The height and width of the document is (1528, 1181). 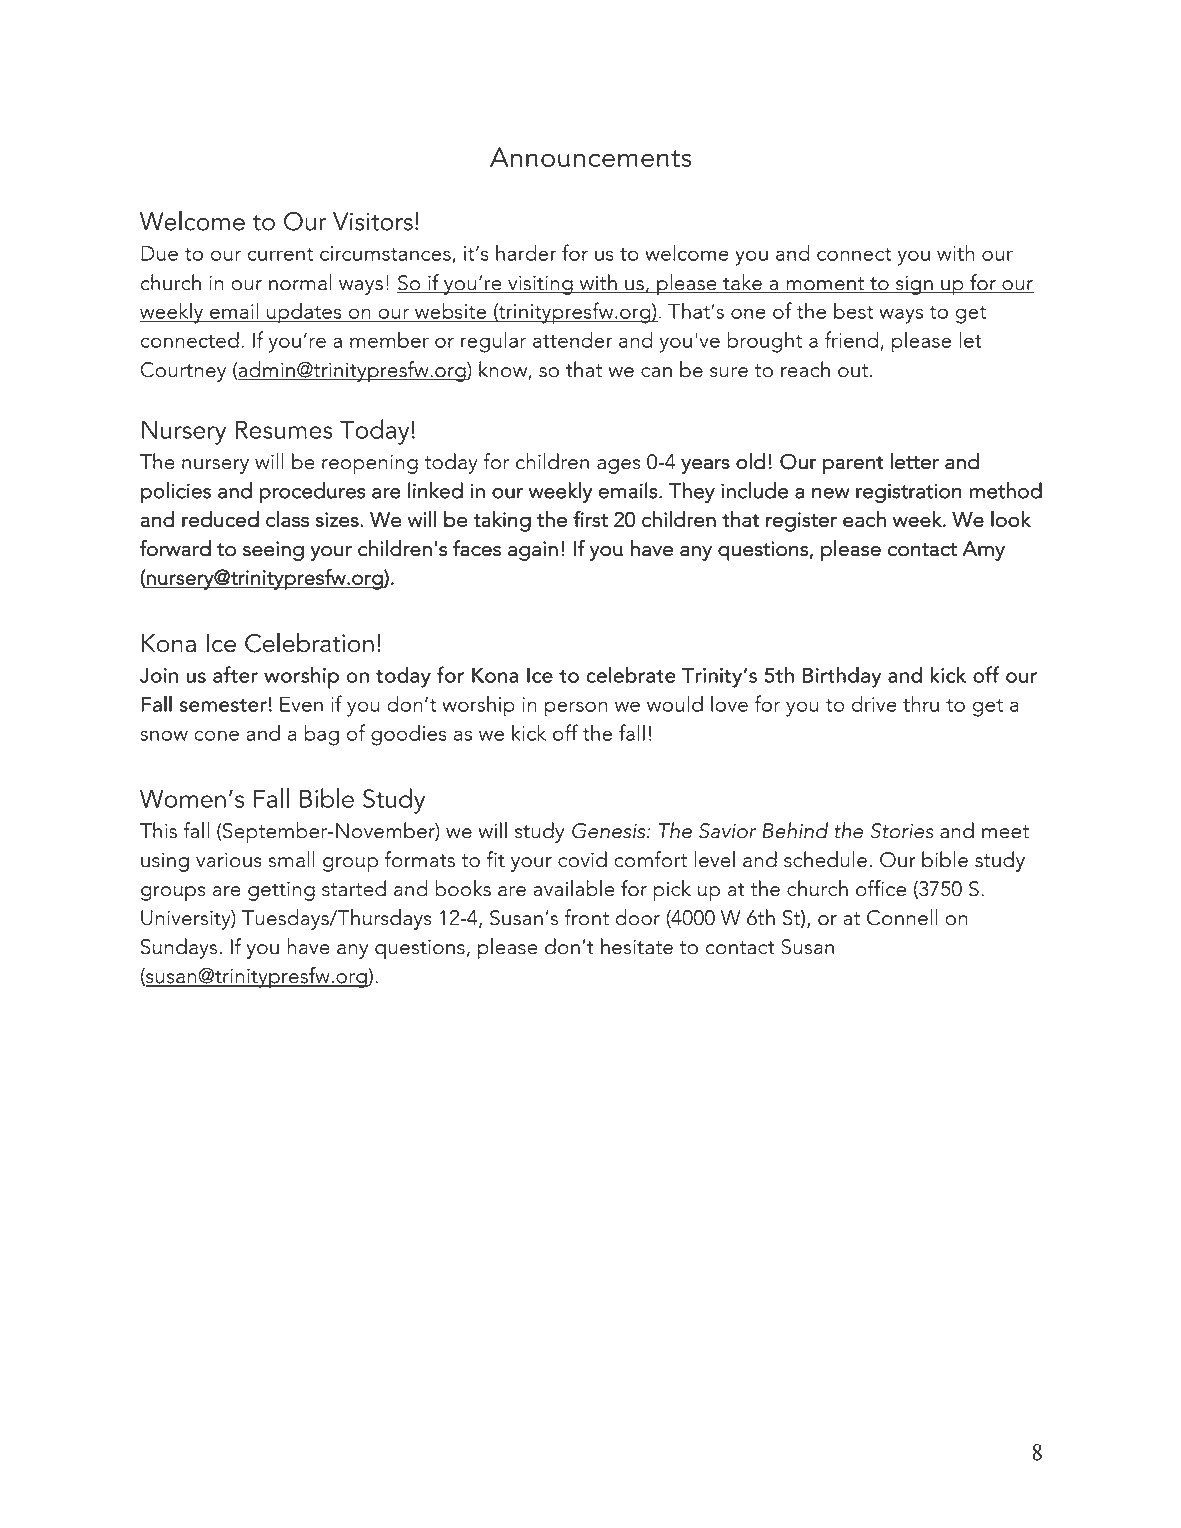 What do you see at coordinates (587, 917) in the document?
I see `front` at bounding box center [587, 917].
